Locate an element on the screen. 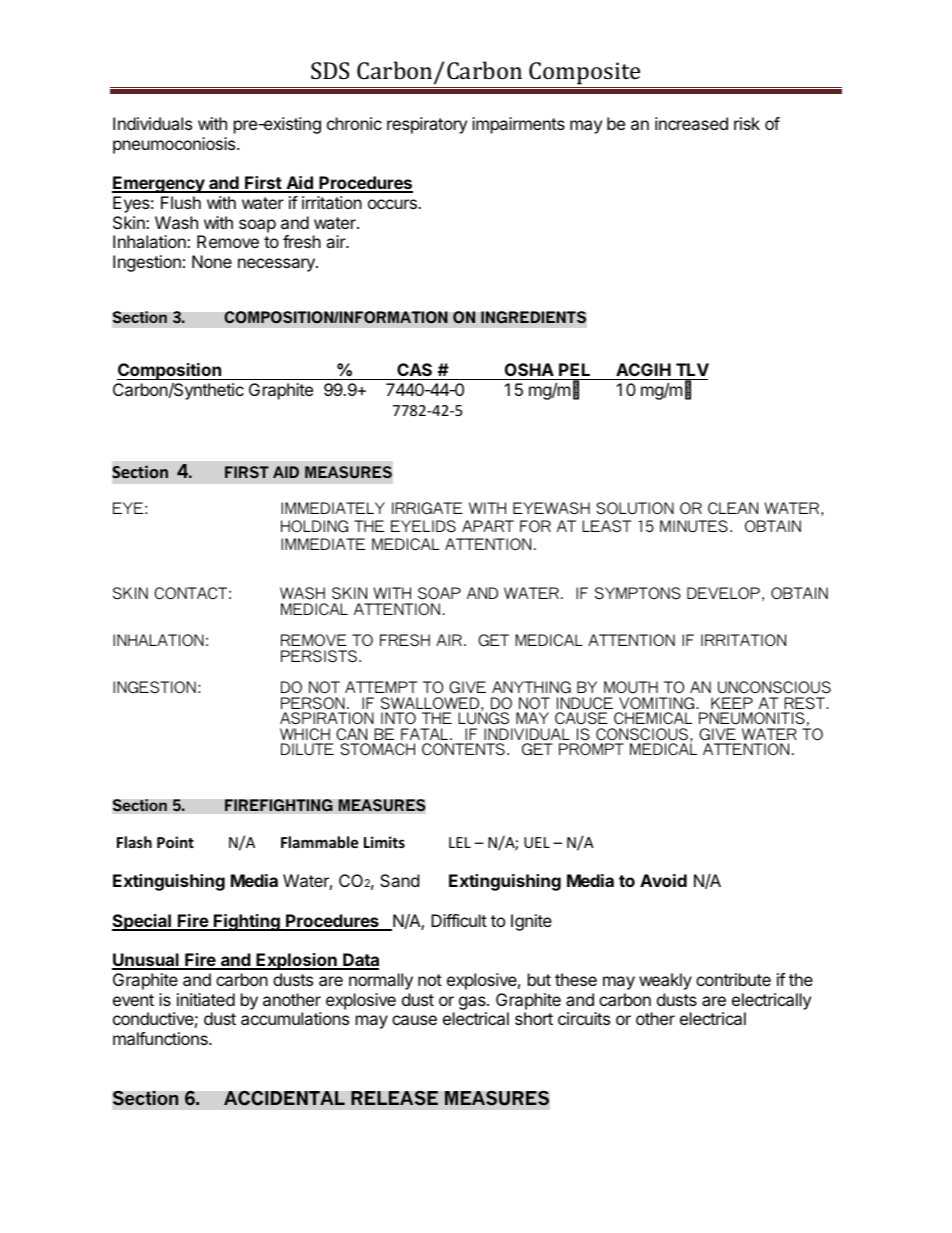  malfunctions is located at coordinates (161, 1038).
